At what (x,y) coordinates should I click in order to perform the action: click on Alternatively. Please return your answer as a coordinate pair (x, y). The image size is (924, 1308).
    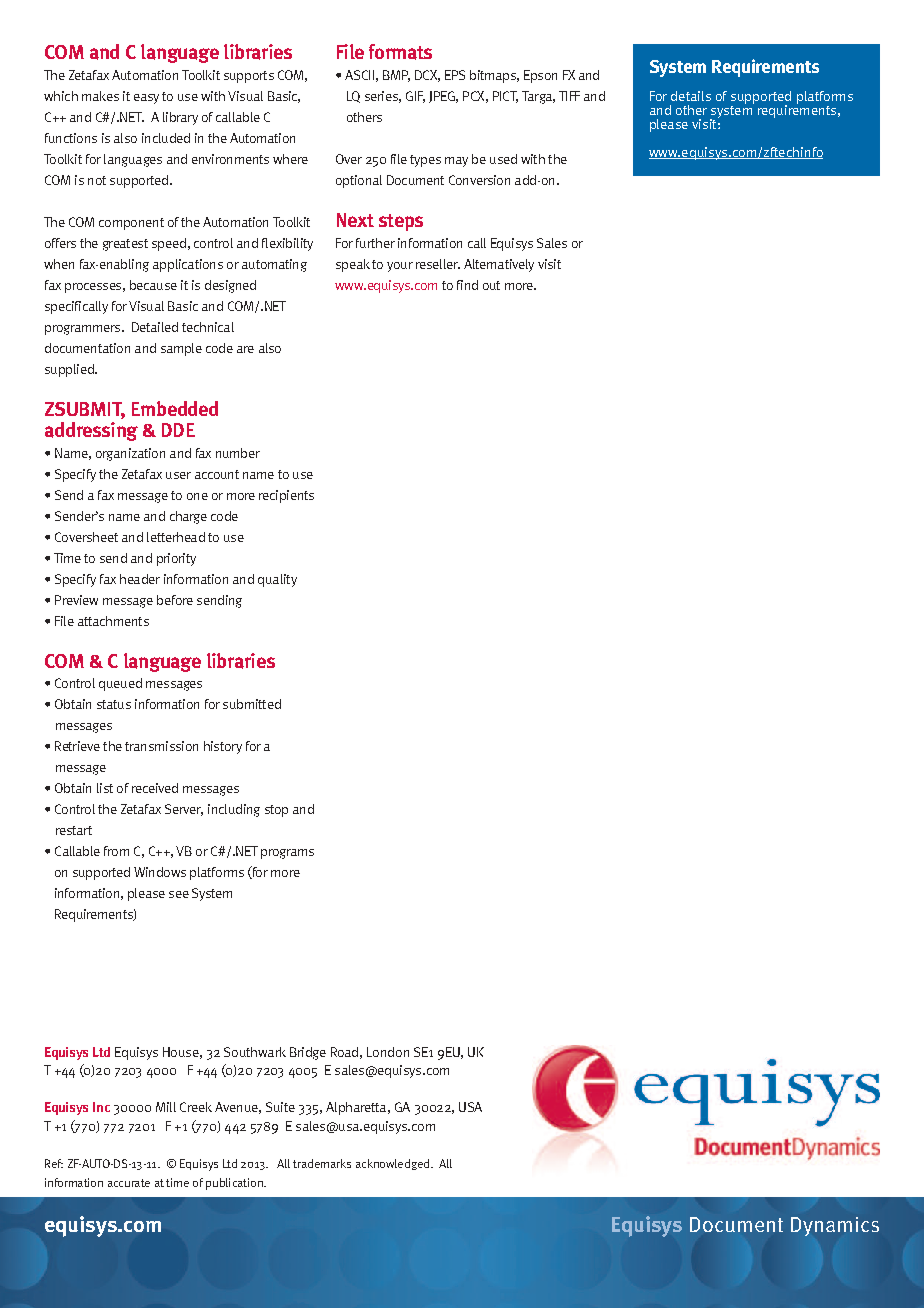
    Looking at the image, I should click on (499, 265).
